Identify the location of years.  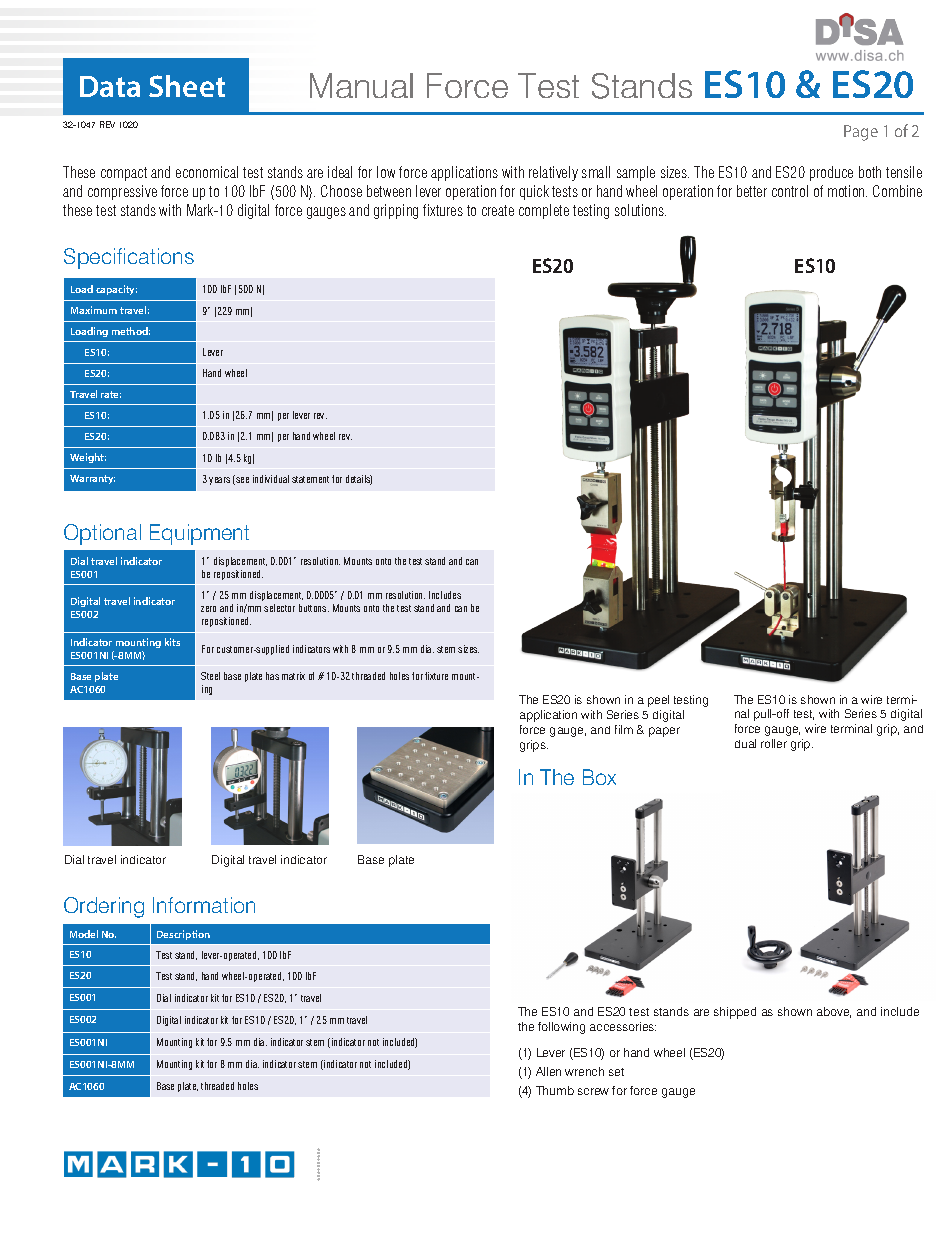
(219, 481).
